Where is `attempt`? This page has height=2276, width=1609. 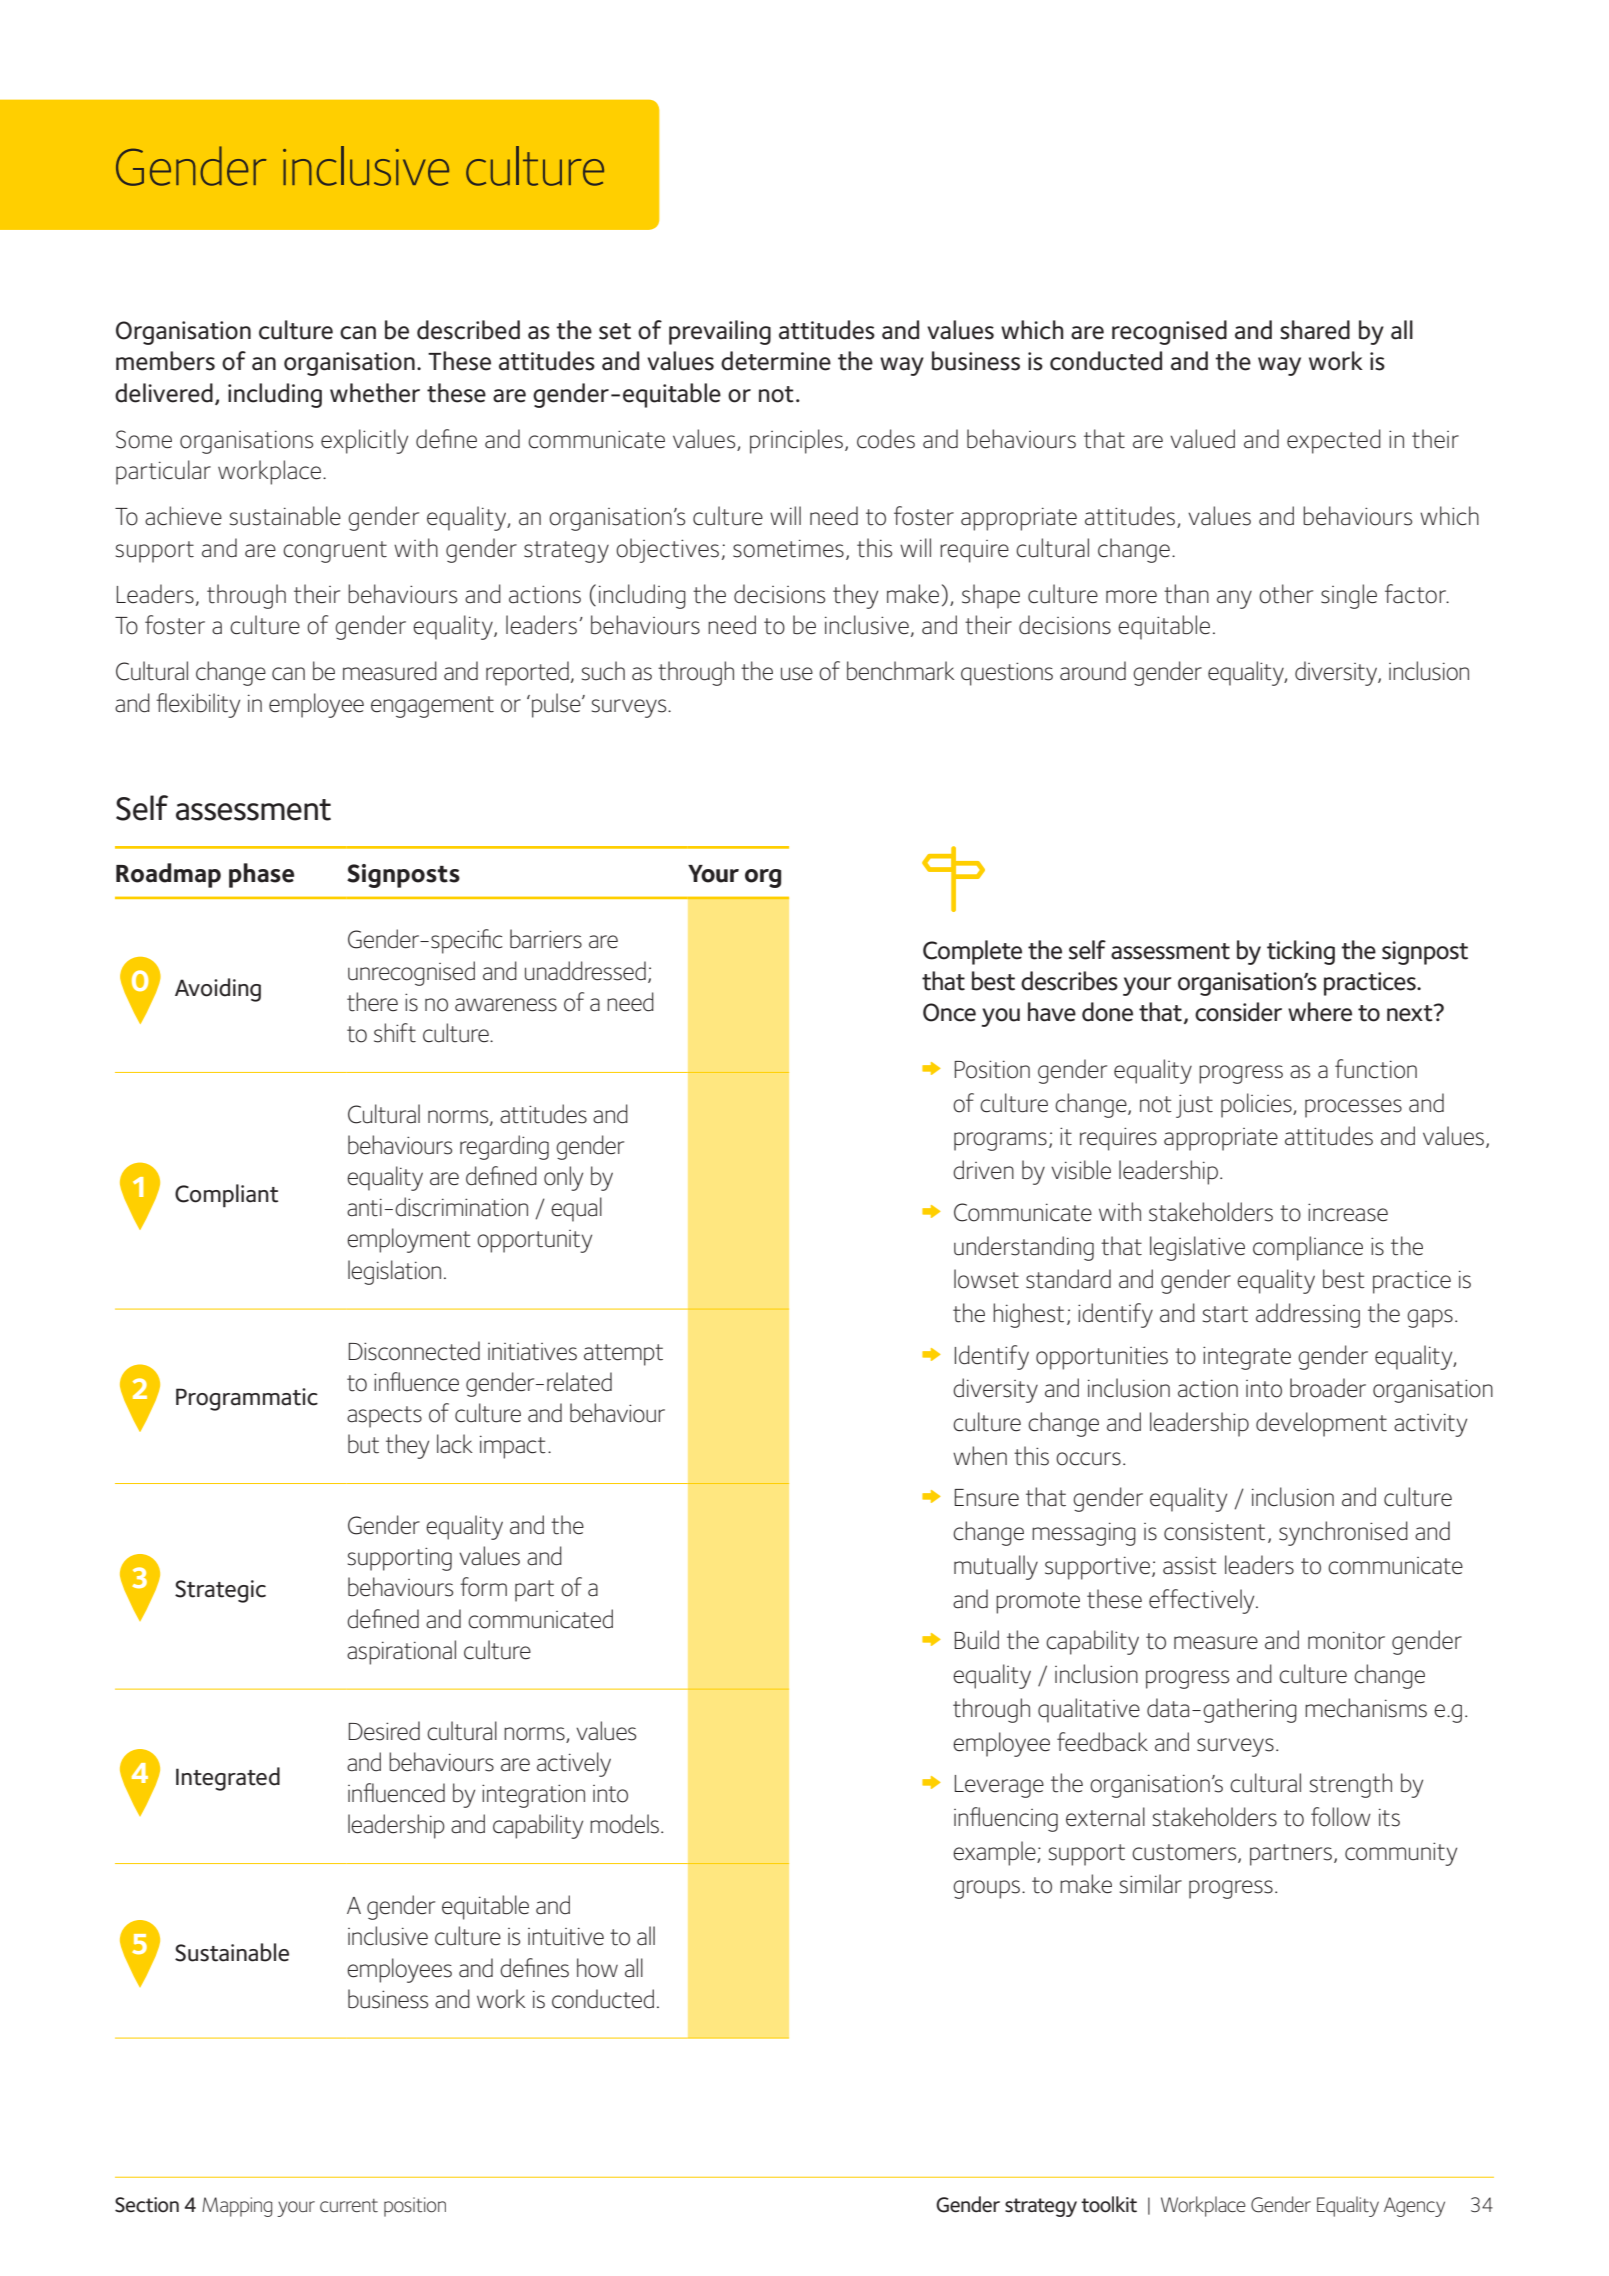 attempt is located at coordinates (623, 1355).
